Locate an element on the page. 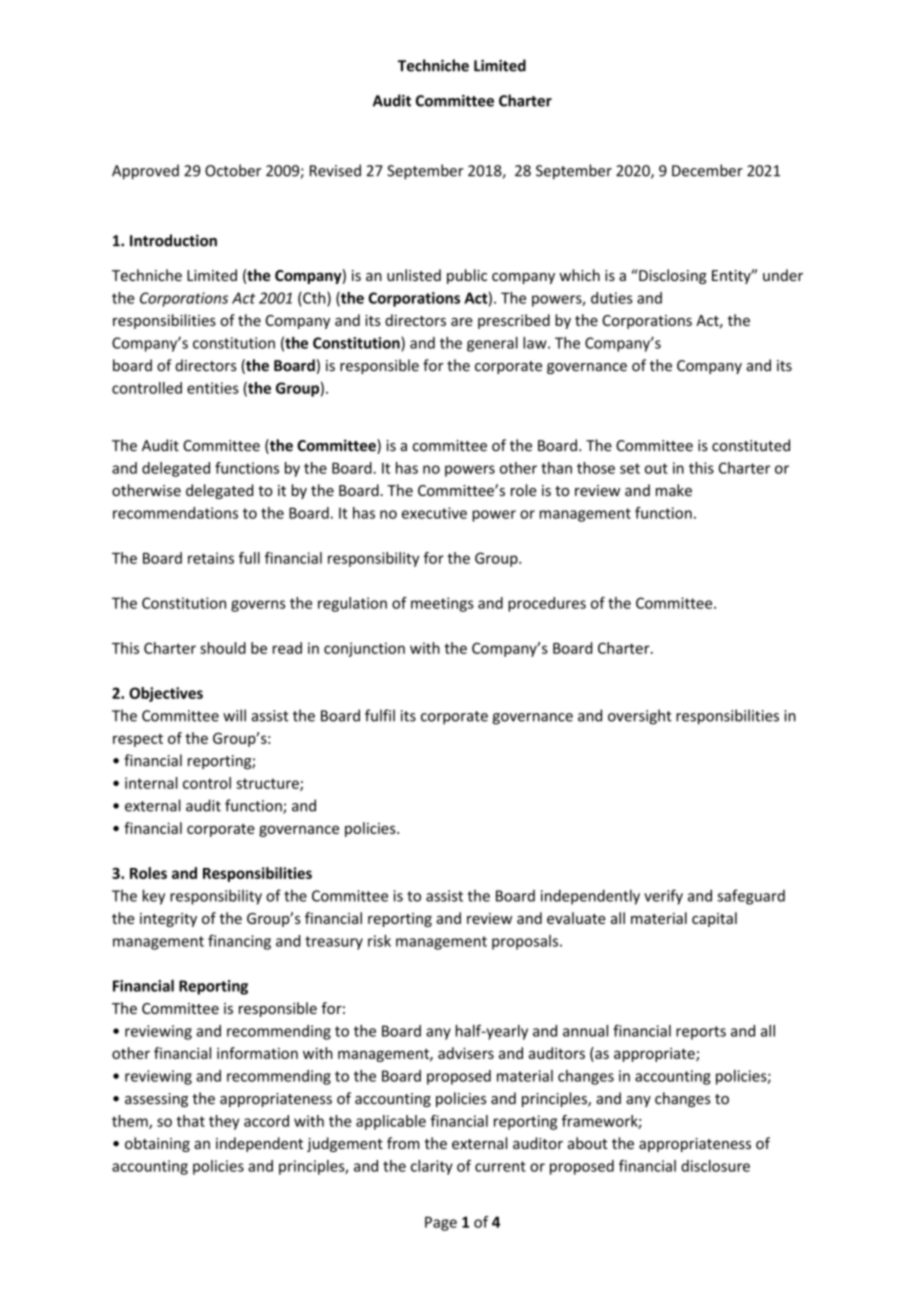 The height and width of the document is (1308, 924). fulfil is located at coordinates (380, 715).
